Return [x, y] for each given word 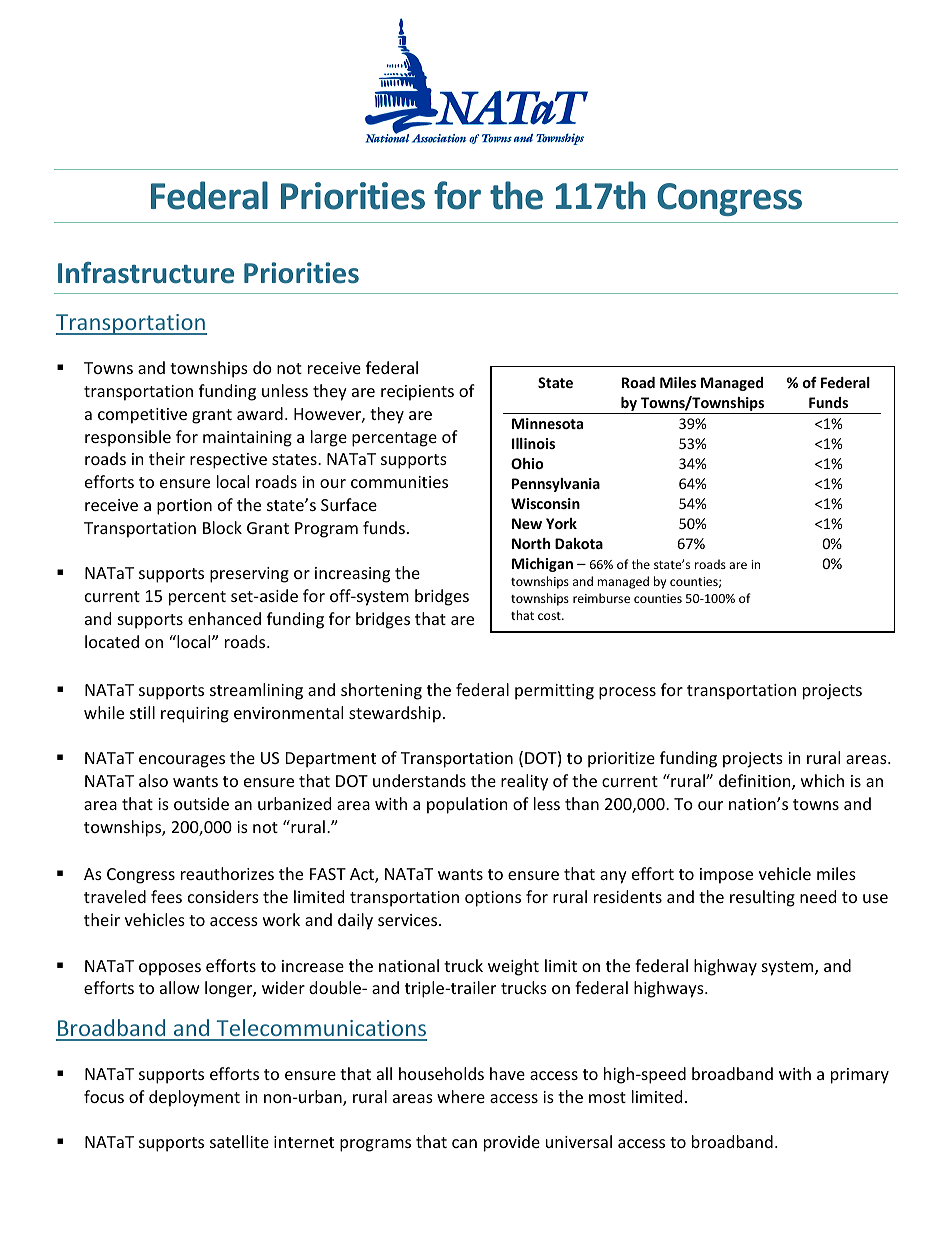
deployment [194, 1098]
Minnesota [547, 423]
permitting [554, 692]
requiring [195, 715]
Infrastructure [146, 272]
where [461, 1096]
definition [756, 782]
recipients [417, 393]
